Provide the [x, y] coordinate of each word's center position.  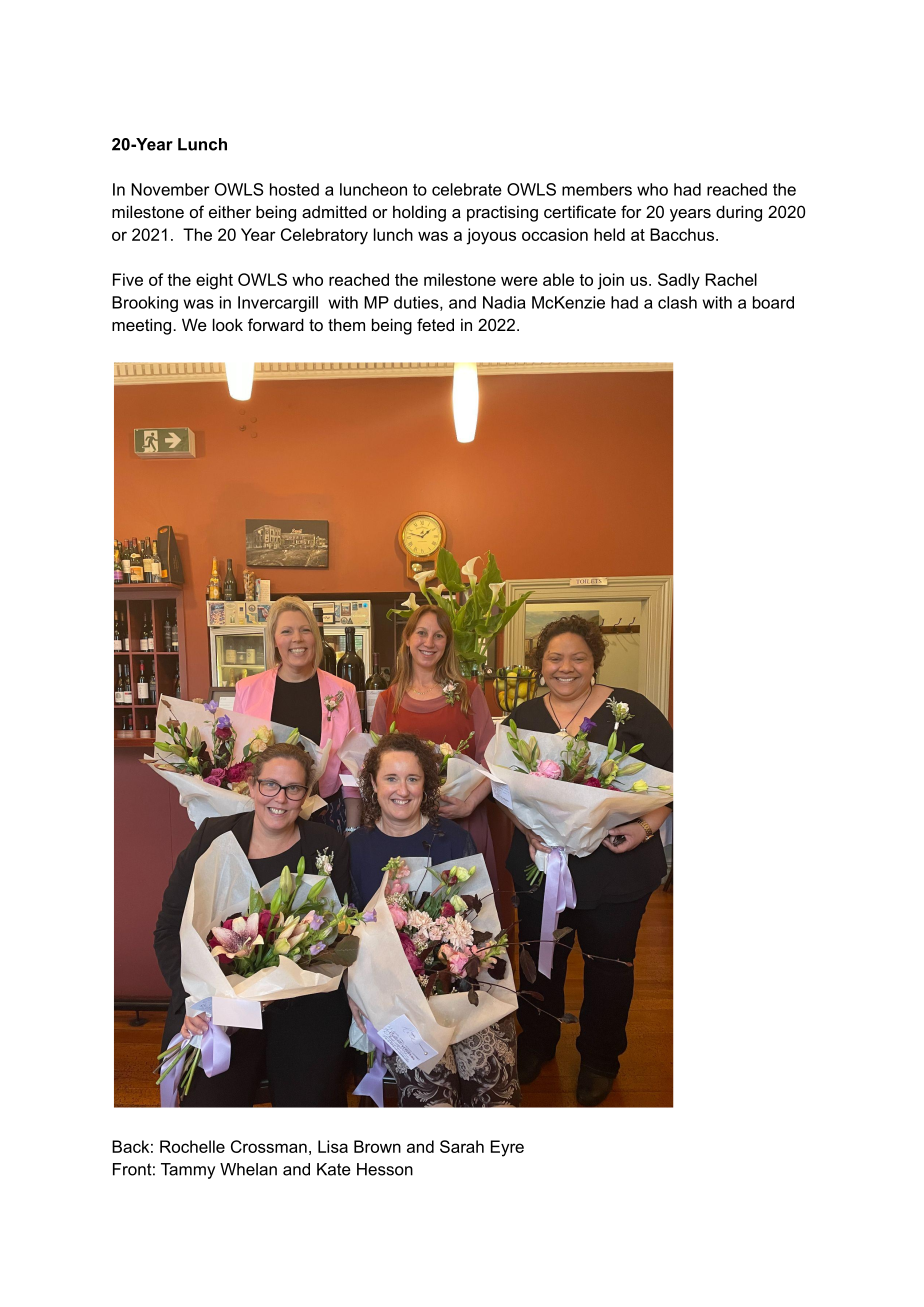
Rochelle [192, 1146]
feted [435, 324]
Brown [377, 1146]
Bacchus [683, 234]
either [230, 211]
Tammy [188, 1171]
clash [677, 302]
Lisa [333, 1146]
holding [419, 213]
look [228, 324]
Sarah [462, 1146]
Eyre [507, 1148]
